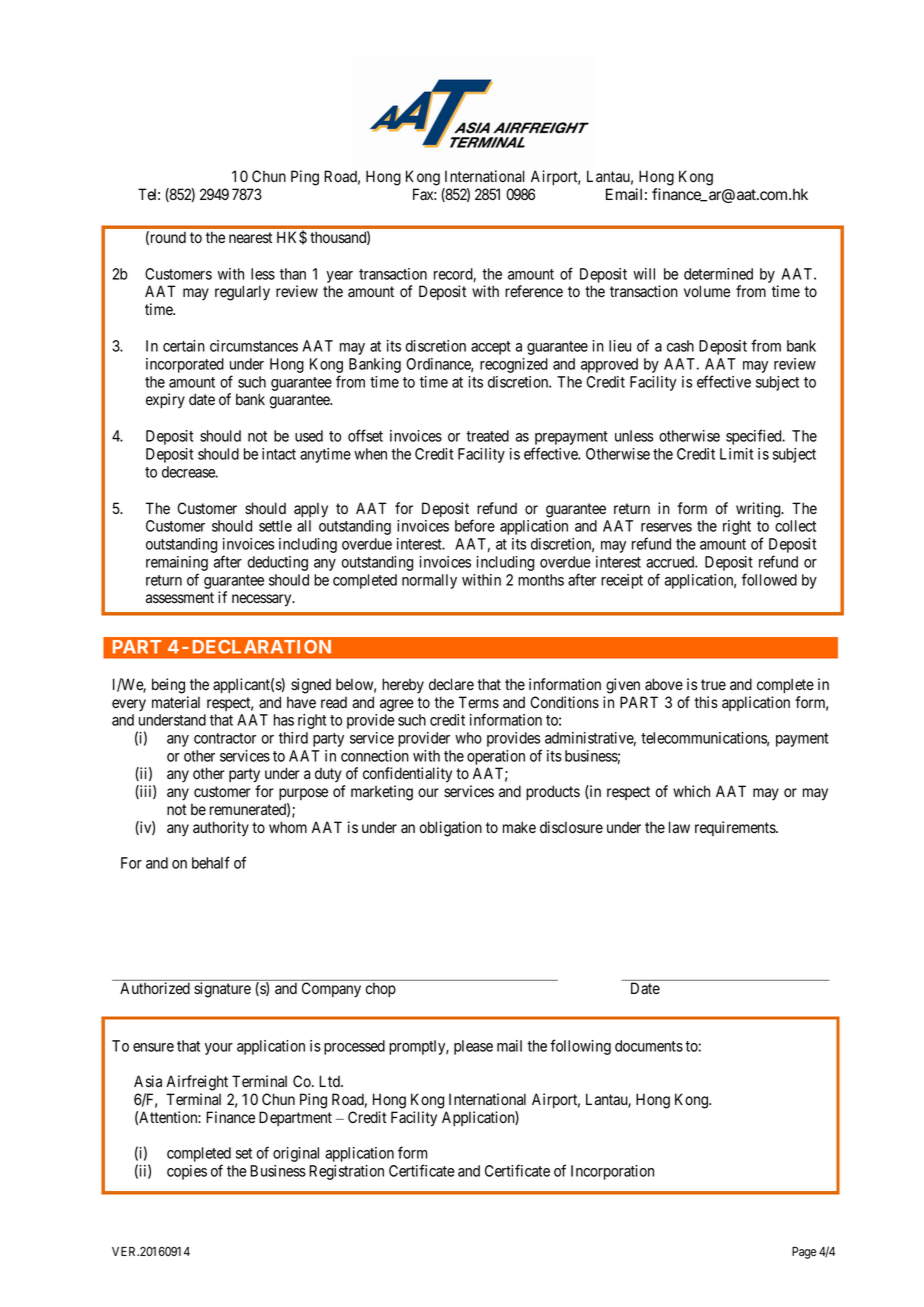 The height and width of the image is (1307, 924). I want to click on Limit, so click(736, 454).
